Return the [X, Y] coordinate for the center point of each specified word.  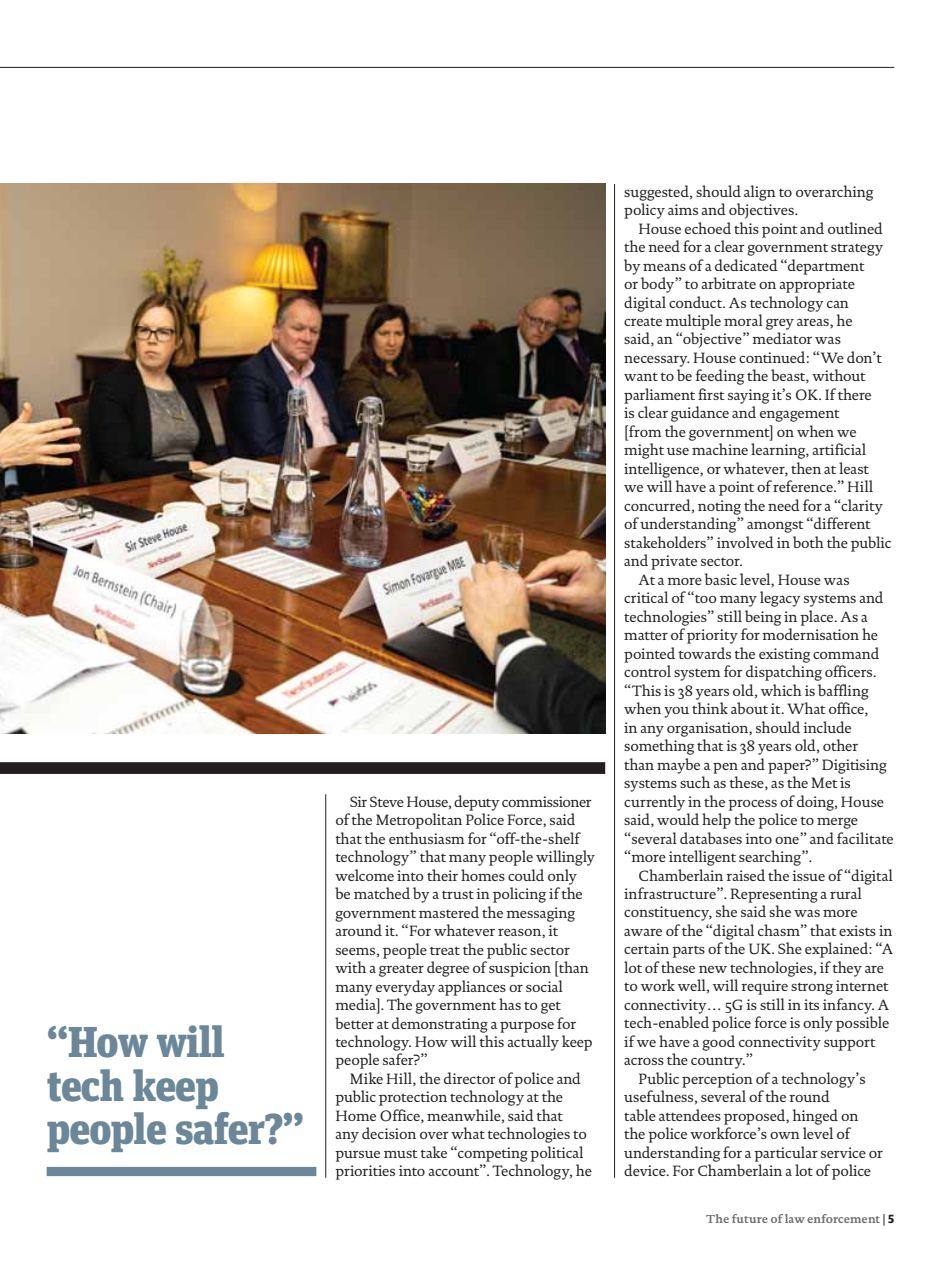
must [401, 1154]
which [781, 690]
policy [644, 211]
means [664, 267]
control [647, 671]
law [795, 1218]
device [646, 1170]
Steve [387, 801]
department [825, 267]
